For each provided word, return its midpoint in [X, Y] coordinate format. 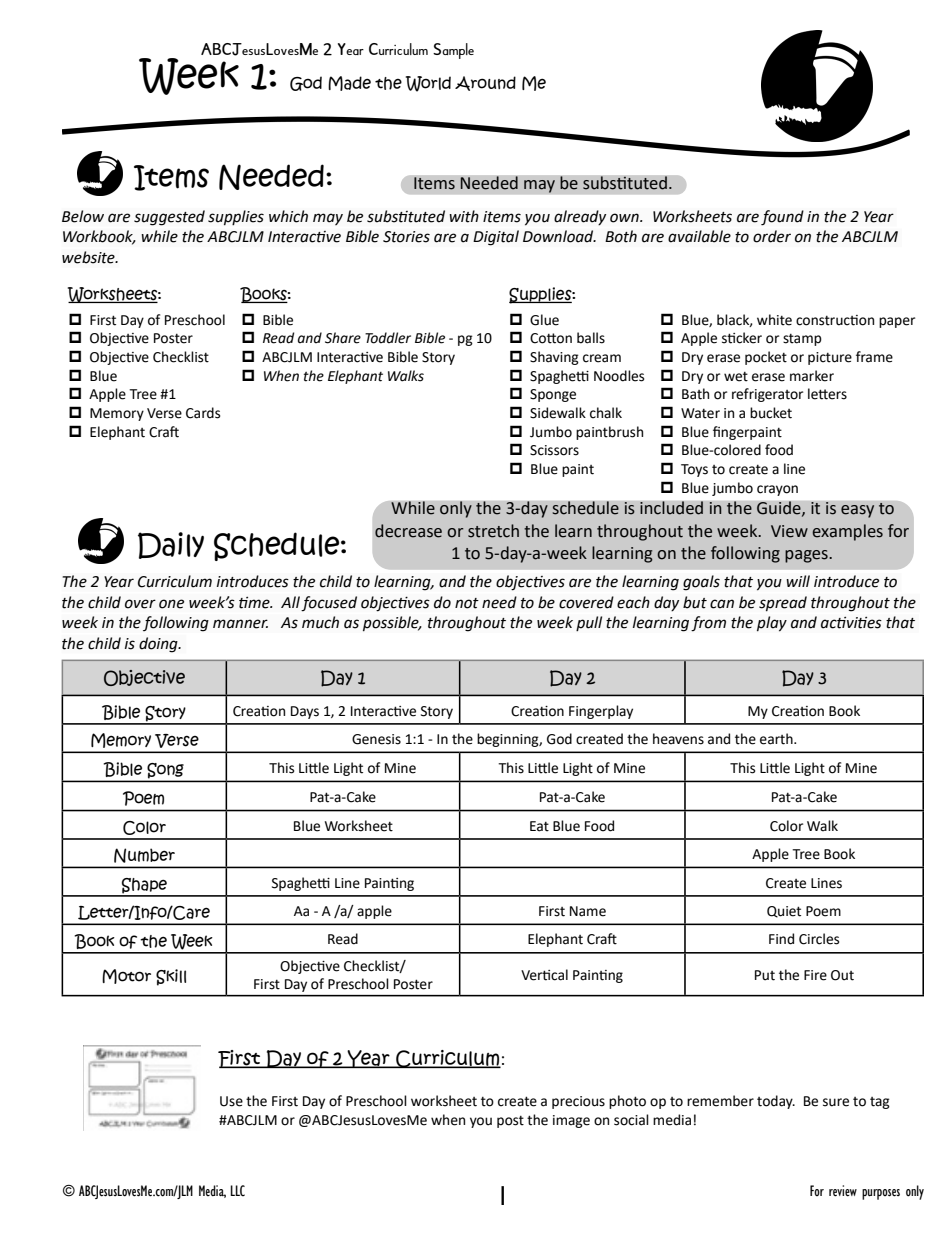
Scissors [554, 450]
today [776, 1102]
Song [165, 772]
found [782, 218]
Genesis [376, 739]
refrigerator [767, 395]
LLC [237, 1190]
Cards [203, 413]
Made [349, 83]
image [571, 1121]
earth [777, 739]
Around [485, 83]
